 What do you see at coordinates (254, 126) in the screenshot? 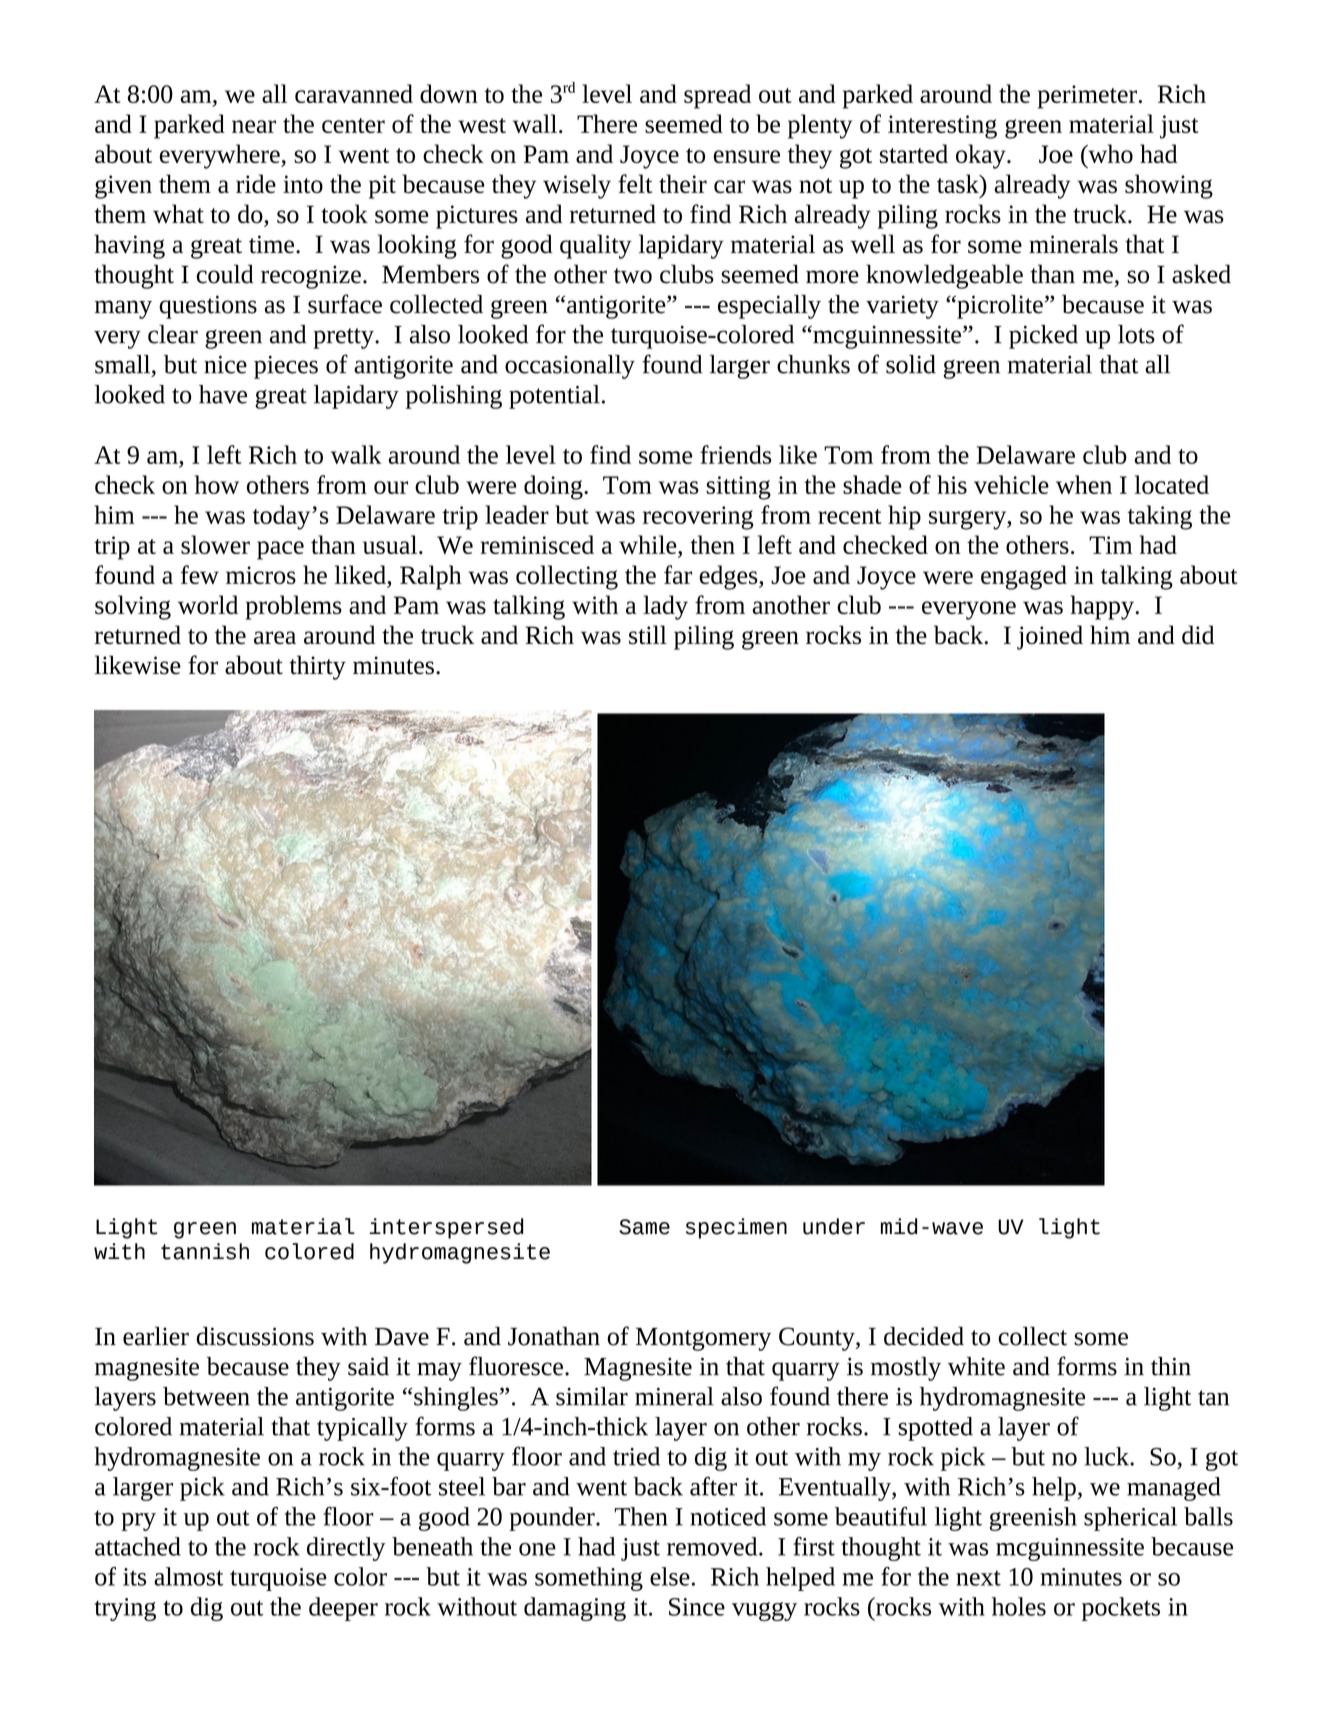
I see `near` at bounding box center [254, 126].
